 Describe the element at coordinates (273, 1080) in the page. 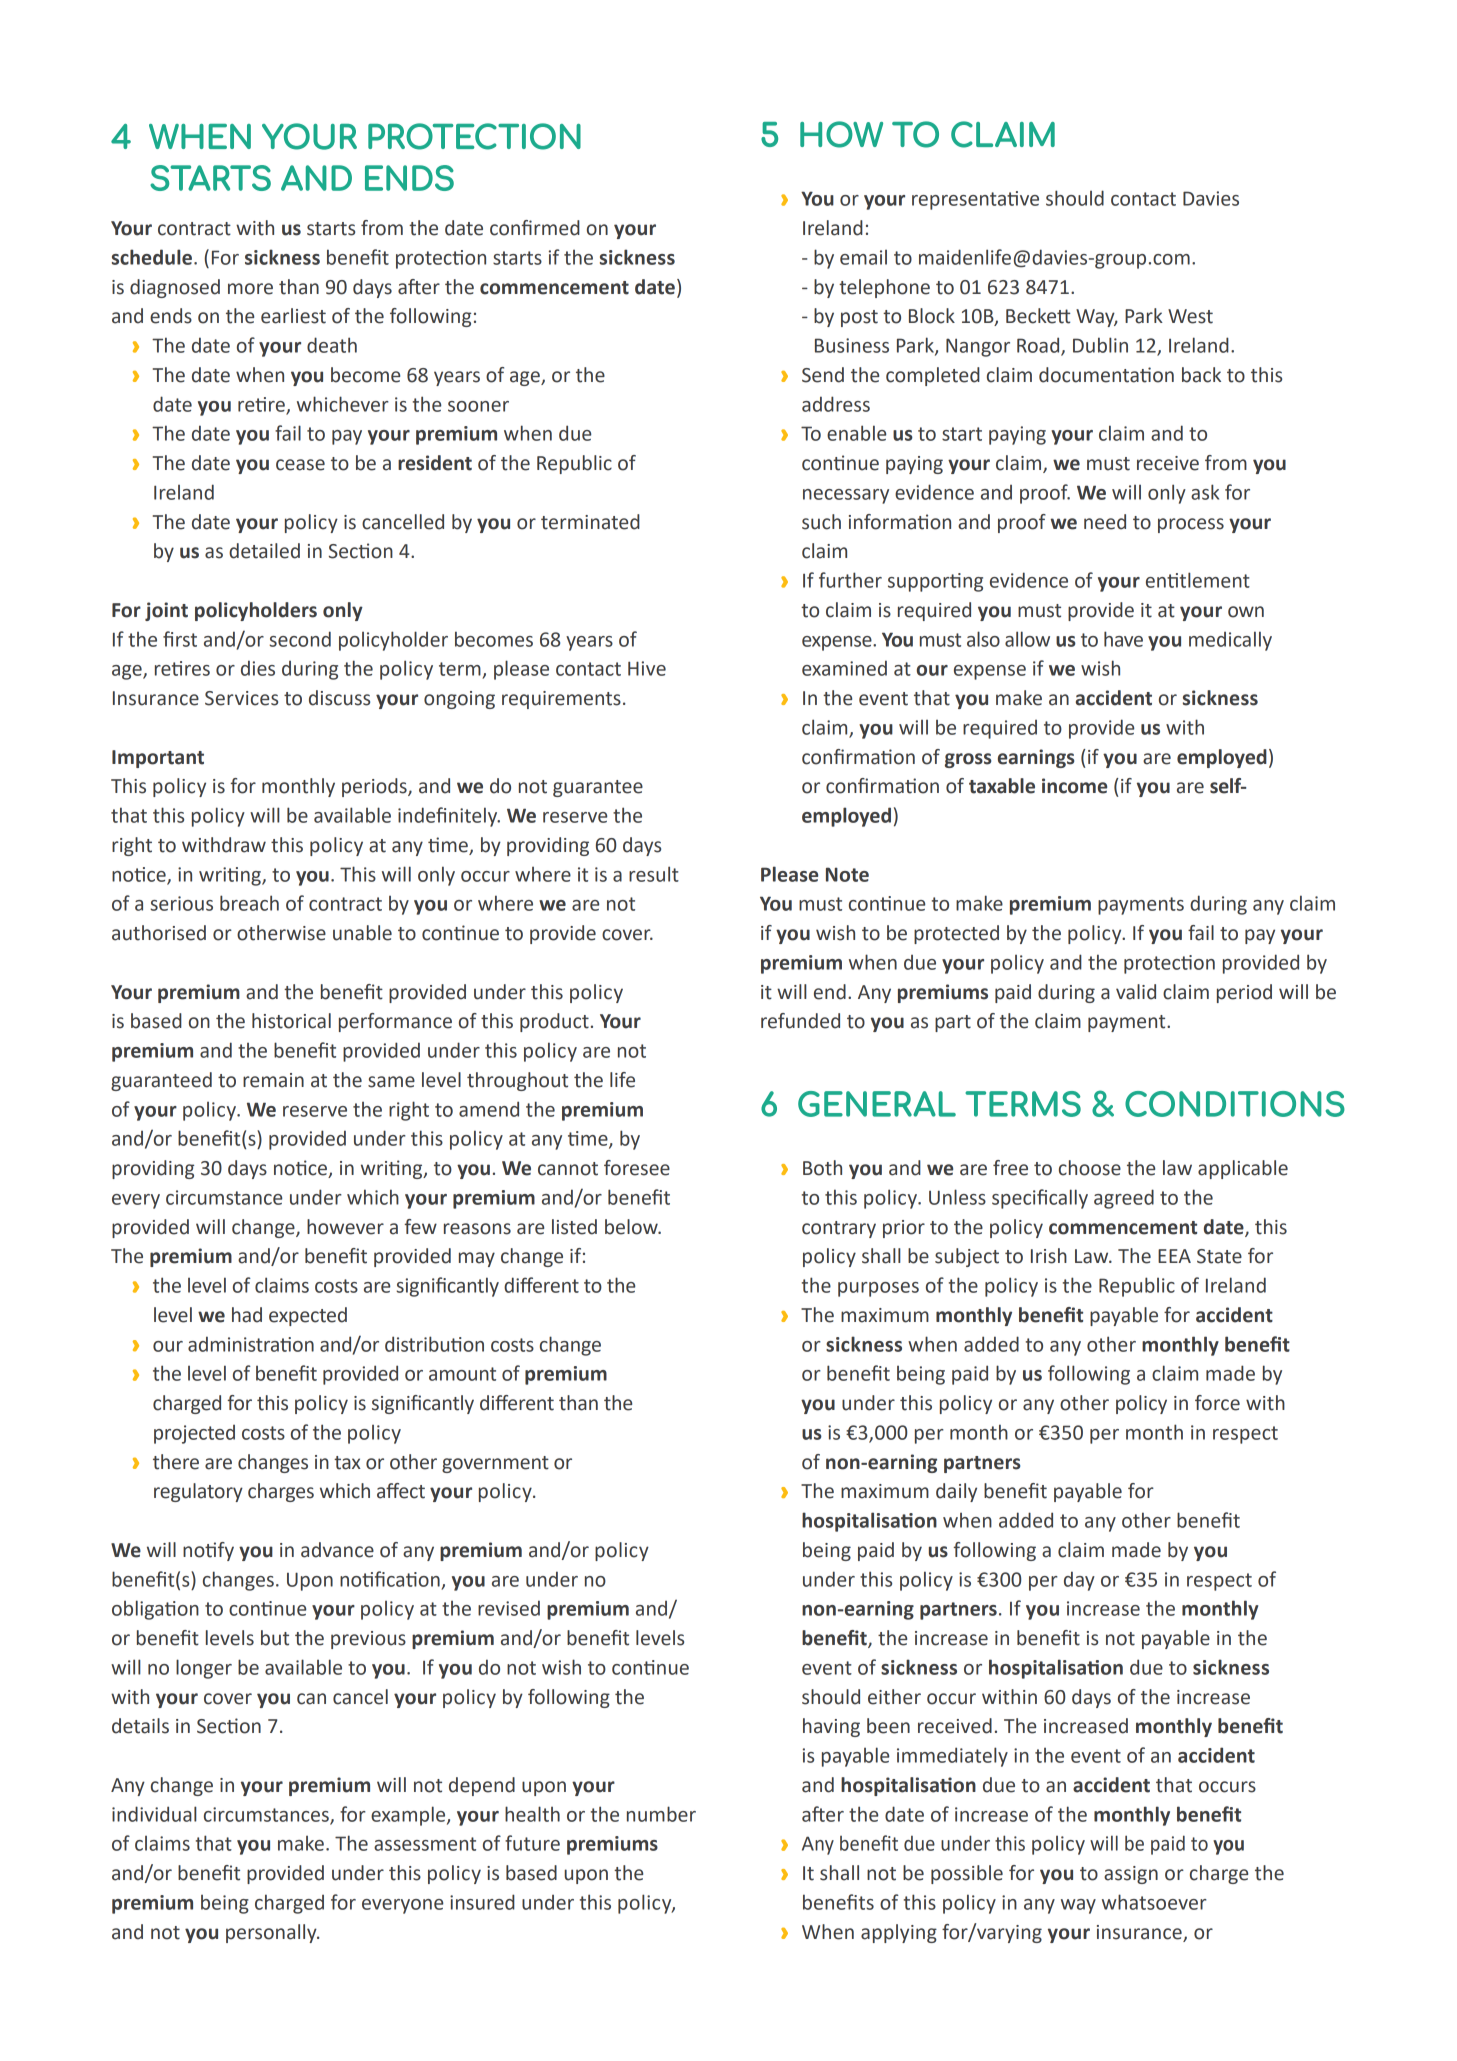

I see `remain` at that location.
